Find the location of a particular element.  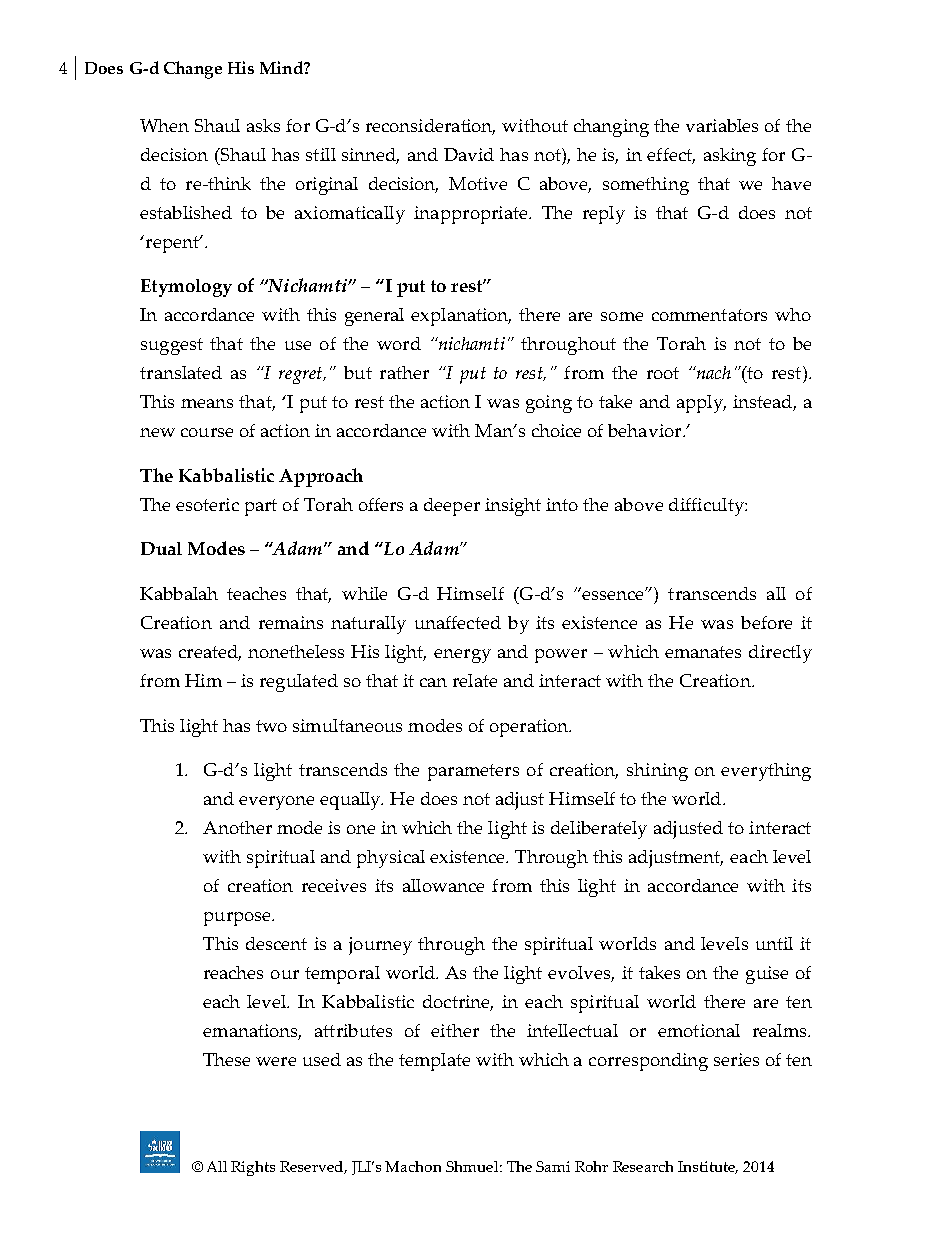

created is located at coordinates (210, 653).
